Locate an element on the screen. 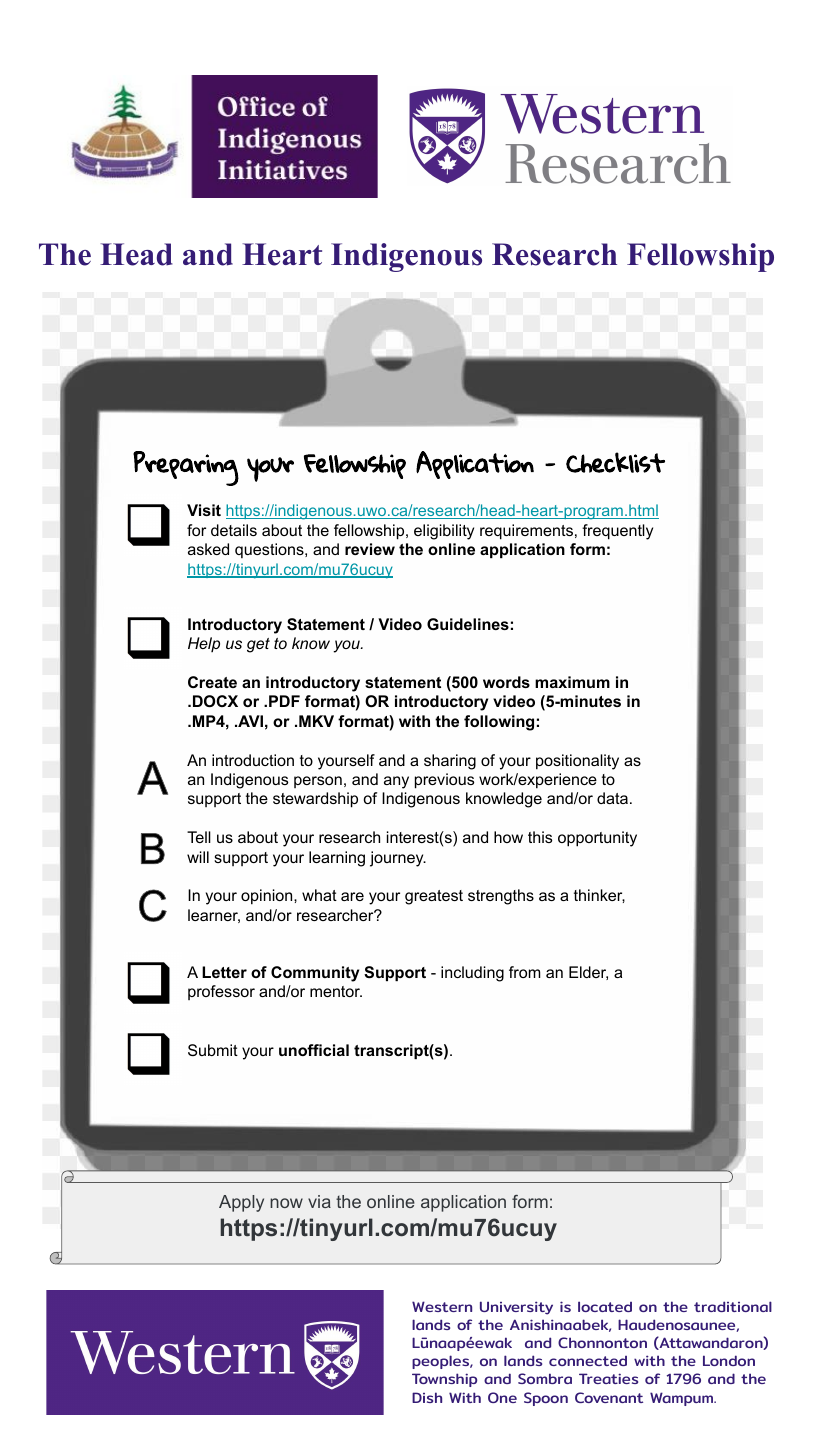  Elder is located at coordinates (588, 973).
